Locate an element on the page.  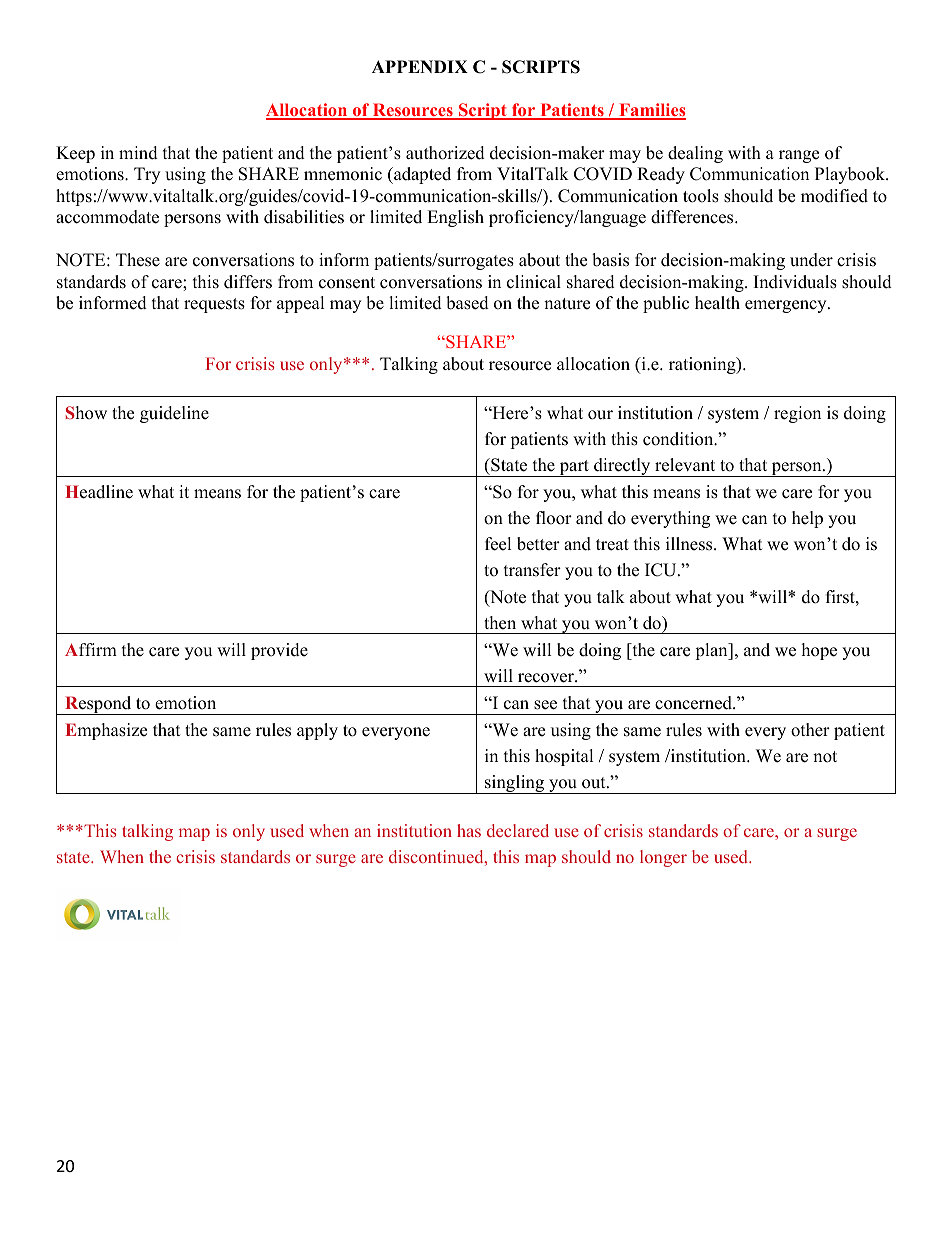
based is located at coordinates (467, 303).
